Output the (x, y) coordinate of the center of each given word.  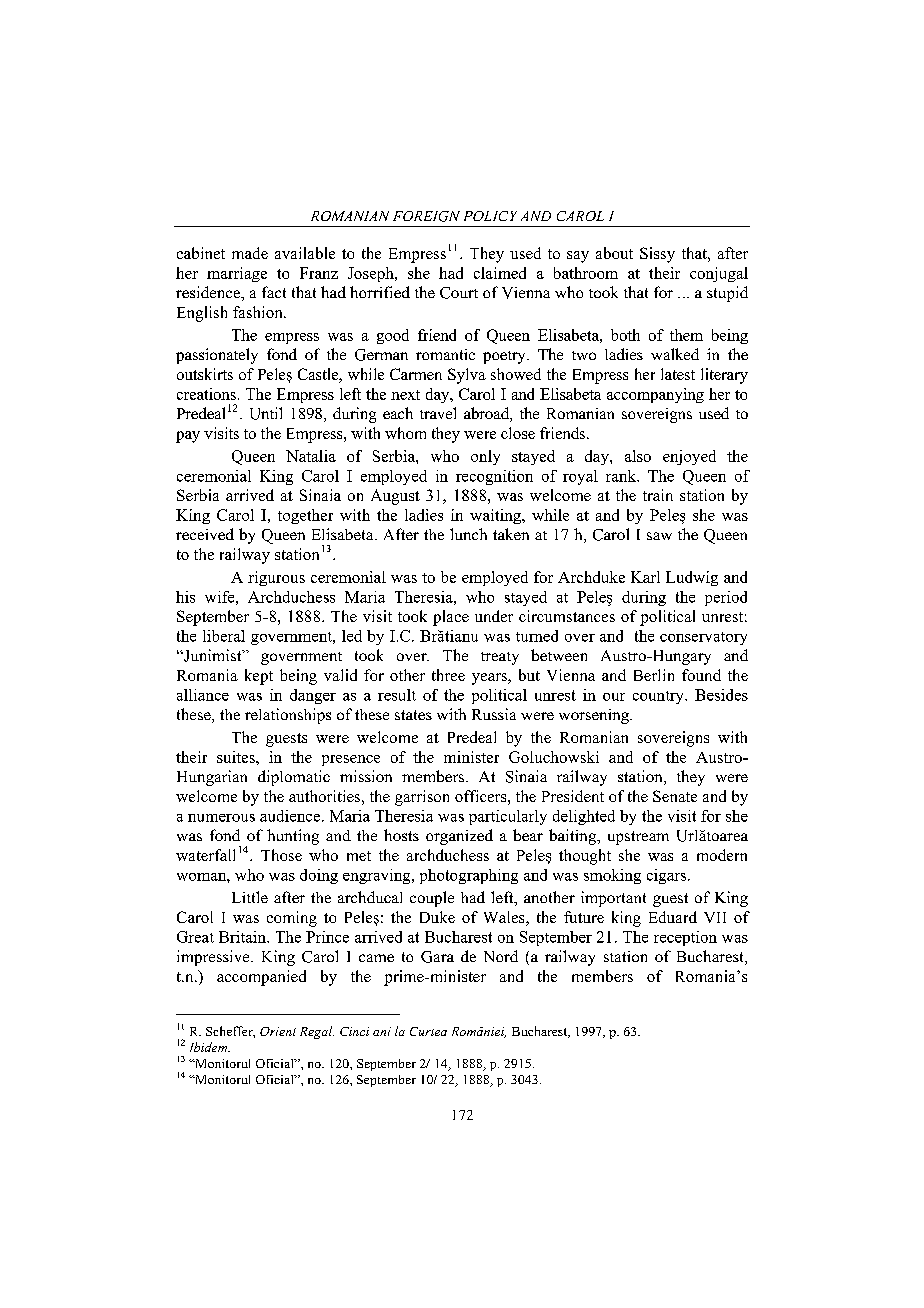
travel (438, 413)
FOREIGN (426, 216)
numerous (221, 818)
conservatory (703, 638)
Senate (675, 796)
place (451, 618)
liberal (224, 636)
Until (266, 413)
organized (459, 837)
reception (685, 938)
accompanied (261, 978)
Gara (437, 957)
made (250, 253)
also (638, 456)
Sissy (657, 255)
